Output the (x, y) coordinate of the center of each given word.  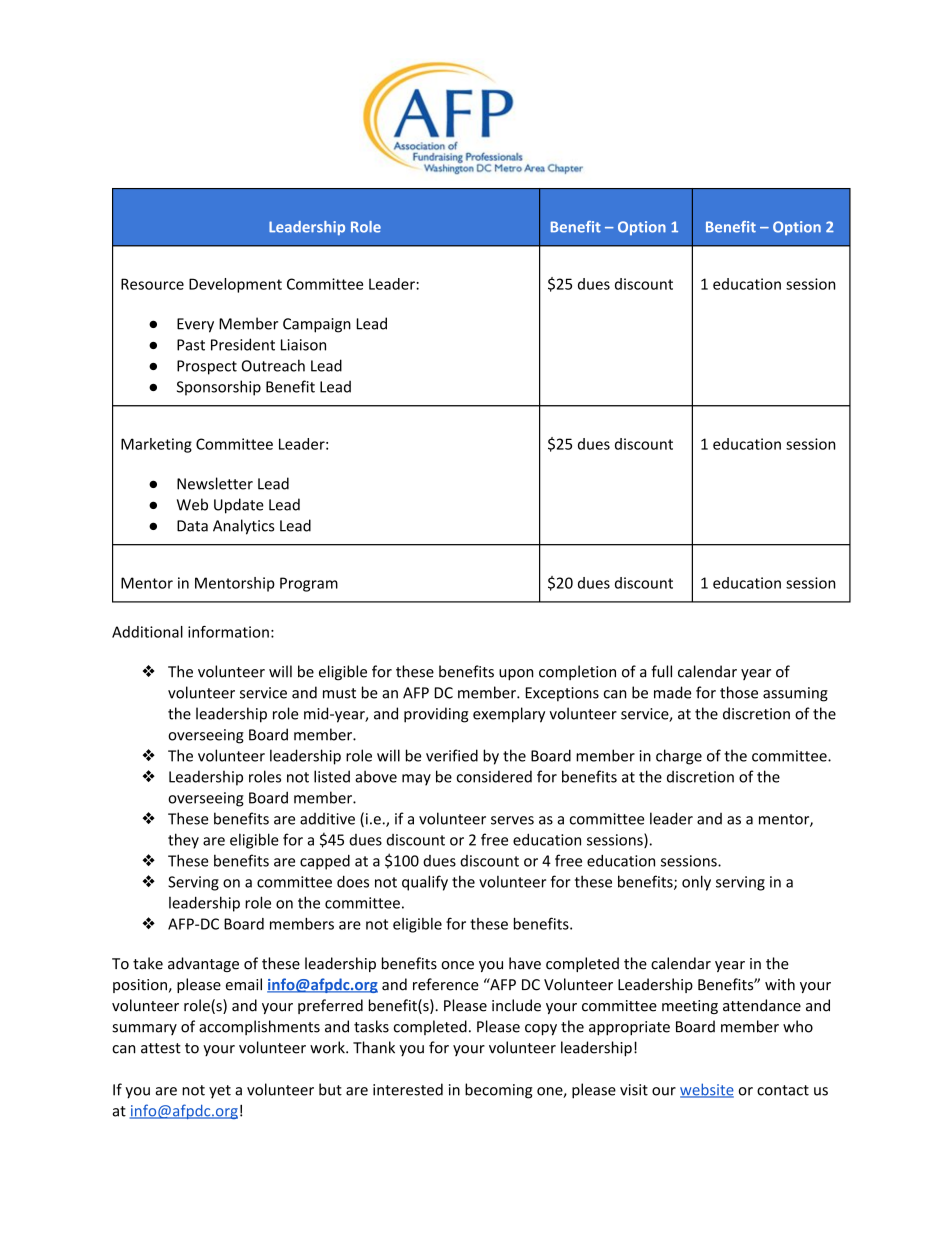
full (661, 671)
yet (220, 1091)
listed (332, 776)
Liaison (303, 345)
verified (452, 755)
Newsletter (215, 483)
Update (239, 506)
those (739, 692)
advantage (203, 964)
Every (195, 325)
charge (679, 757)
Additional (147, 632)
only (696, 883)
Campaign (317, 325)
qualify (425, 883)
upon (516, 675)
